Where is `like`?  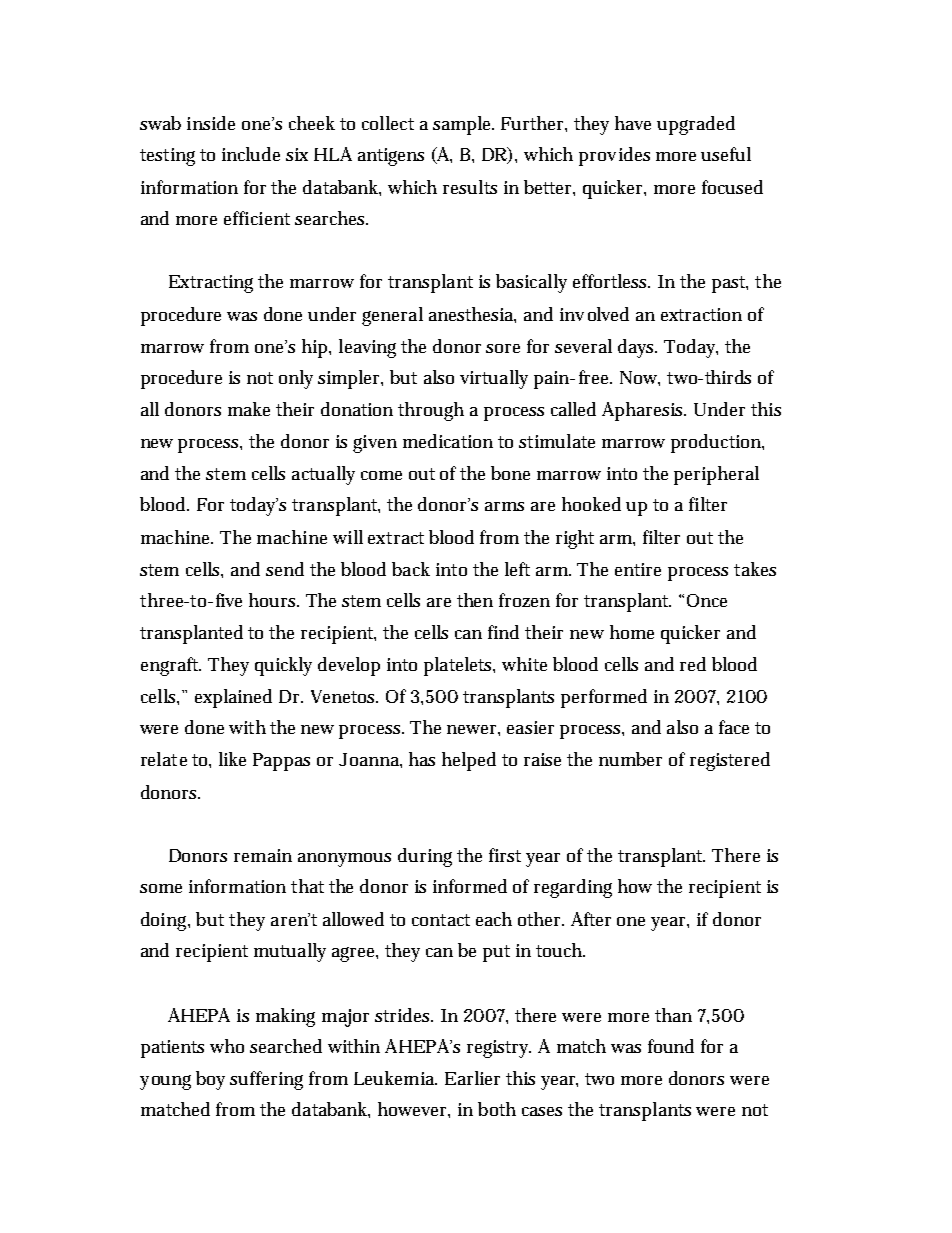
like is located at coordinates (232, 759).
